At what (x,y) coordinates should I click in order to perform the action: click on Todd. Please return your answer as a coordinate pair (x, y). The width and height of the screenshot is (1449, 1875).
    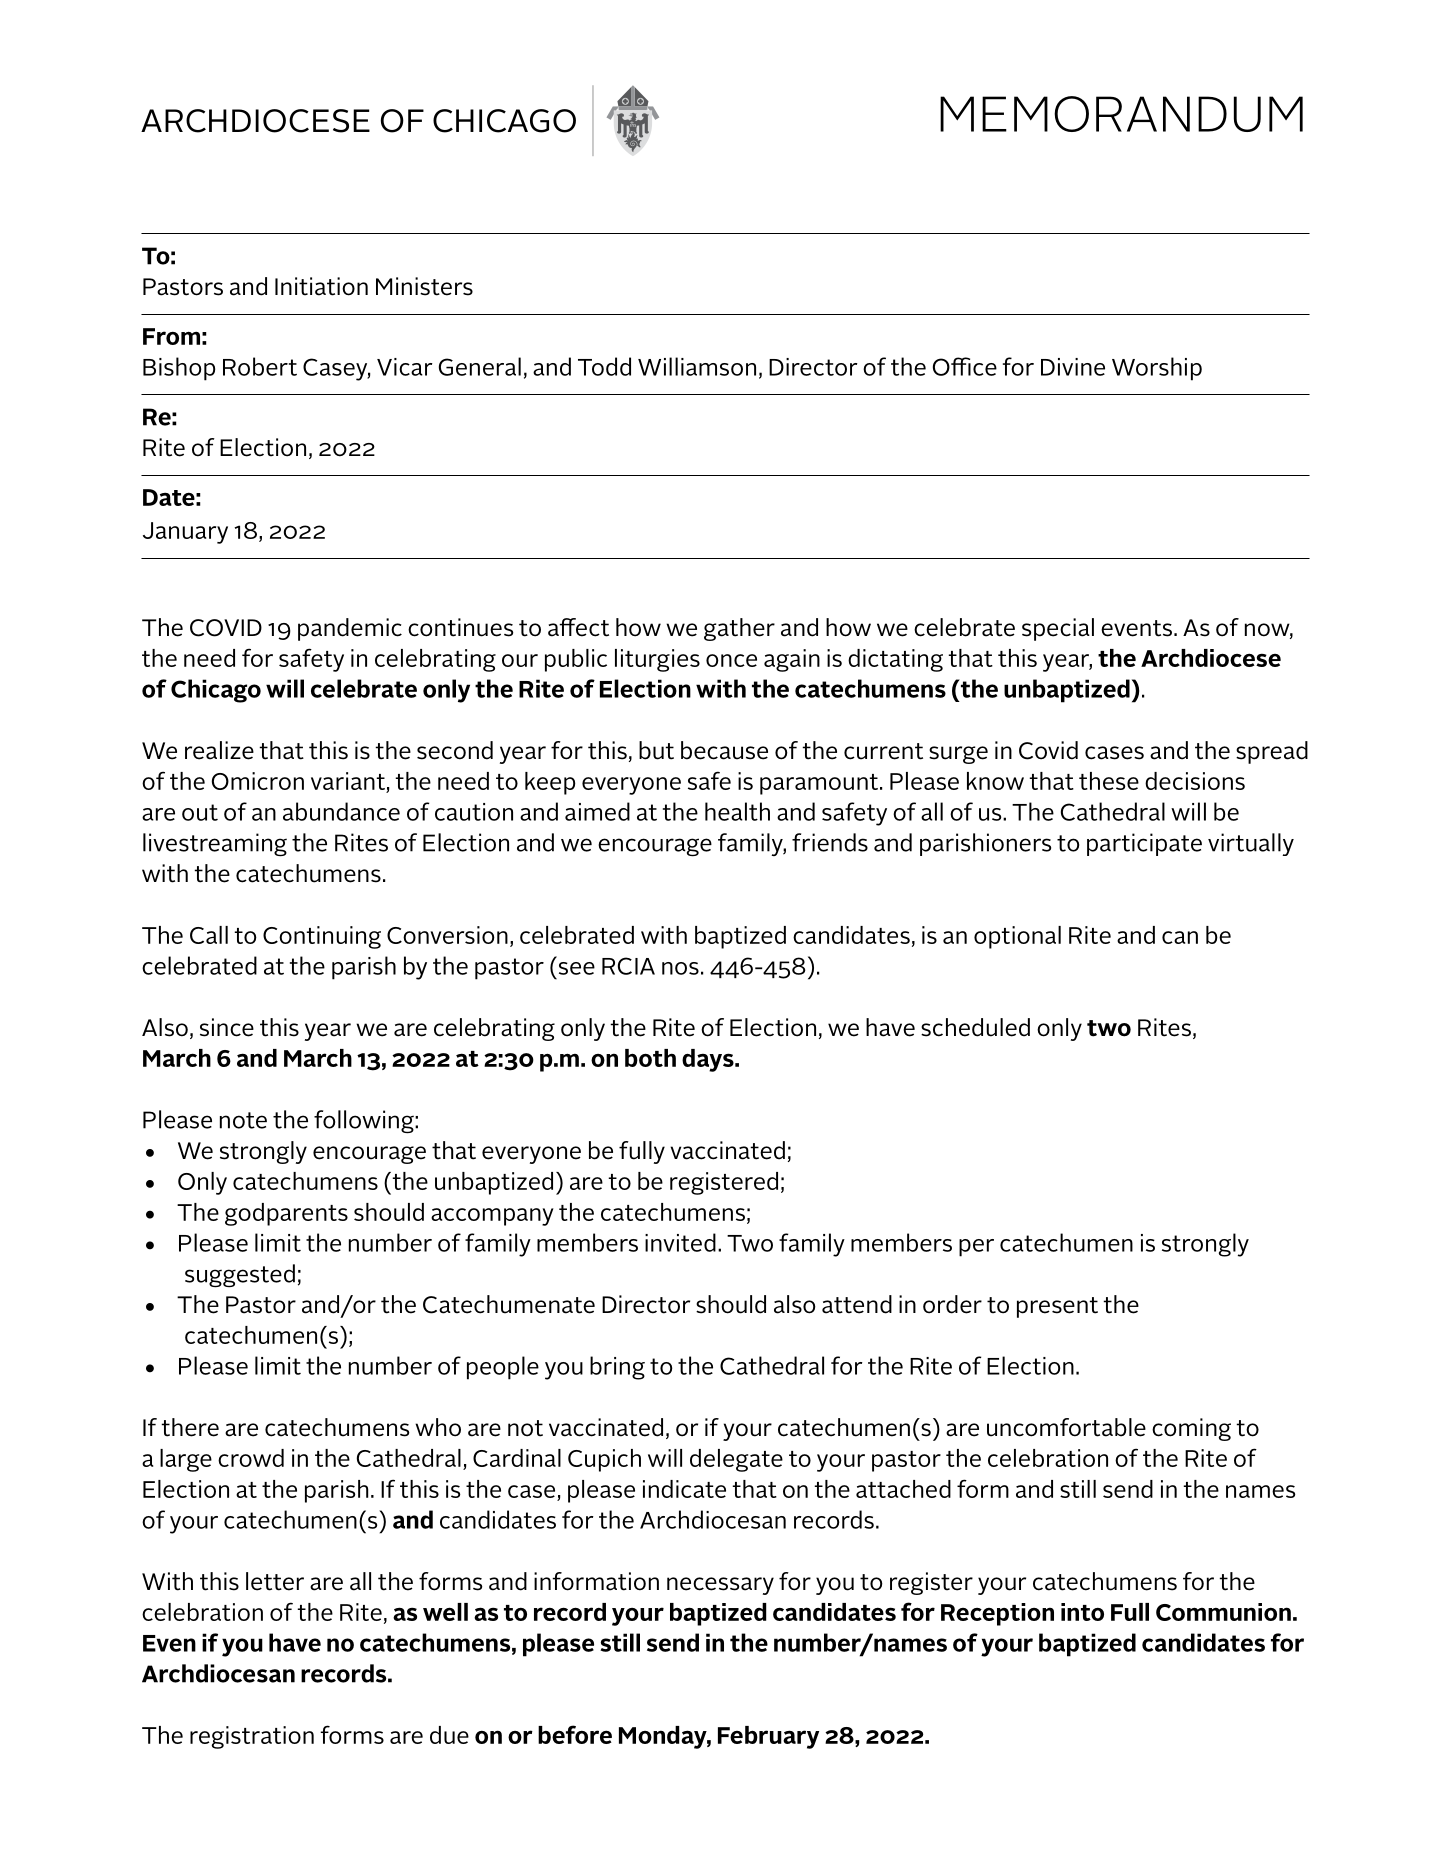
    Looking at the image, I should click on (604, 366).
